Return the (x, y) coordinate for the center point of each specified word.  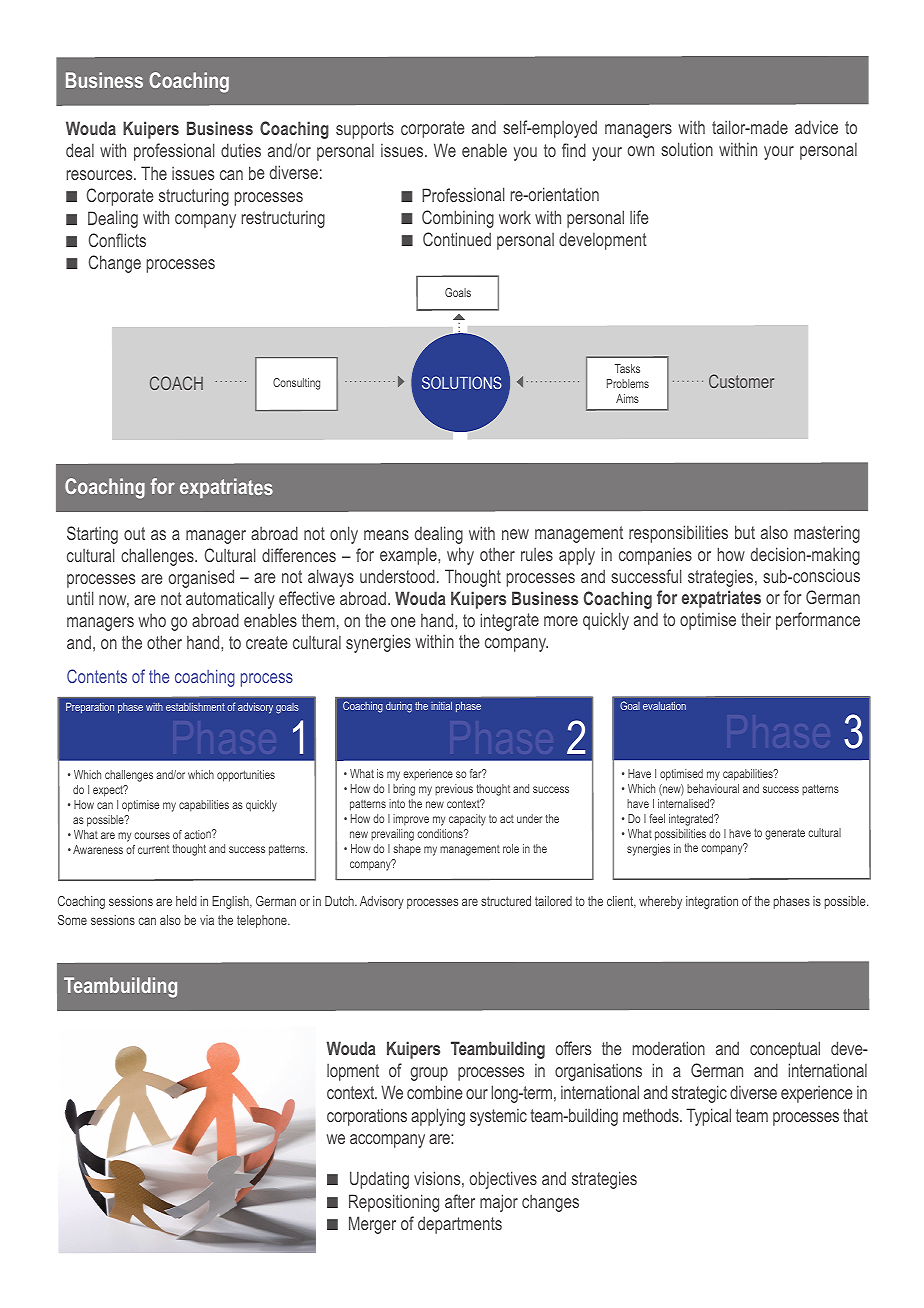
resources (100, 175)
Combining (458, 219)
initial (441, 706)
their (756, 619)
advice (816, 127)
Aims (627, 398)
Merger (372, 1225)
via (207, 920)
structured (506, 901)
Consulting (296, 384)
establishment (195, 707)
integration (712, 902)
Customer (741, 381)
